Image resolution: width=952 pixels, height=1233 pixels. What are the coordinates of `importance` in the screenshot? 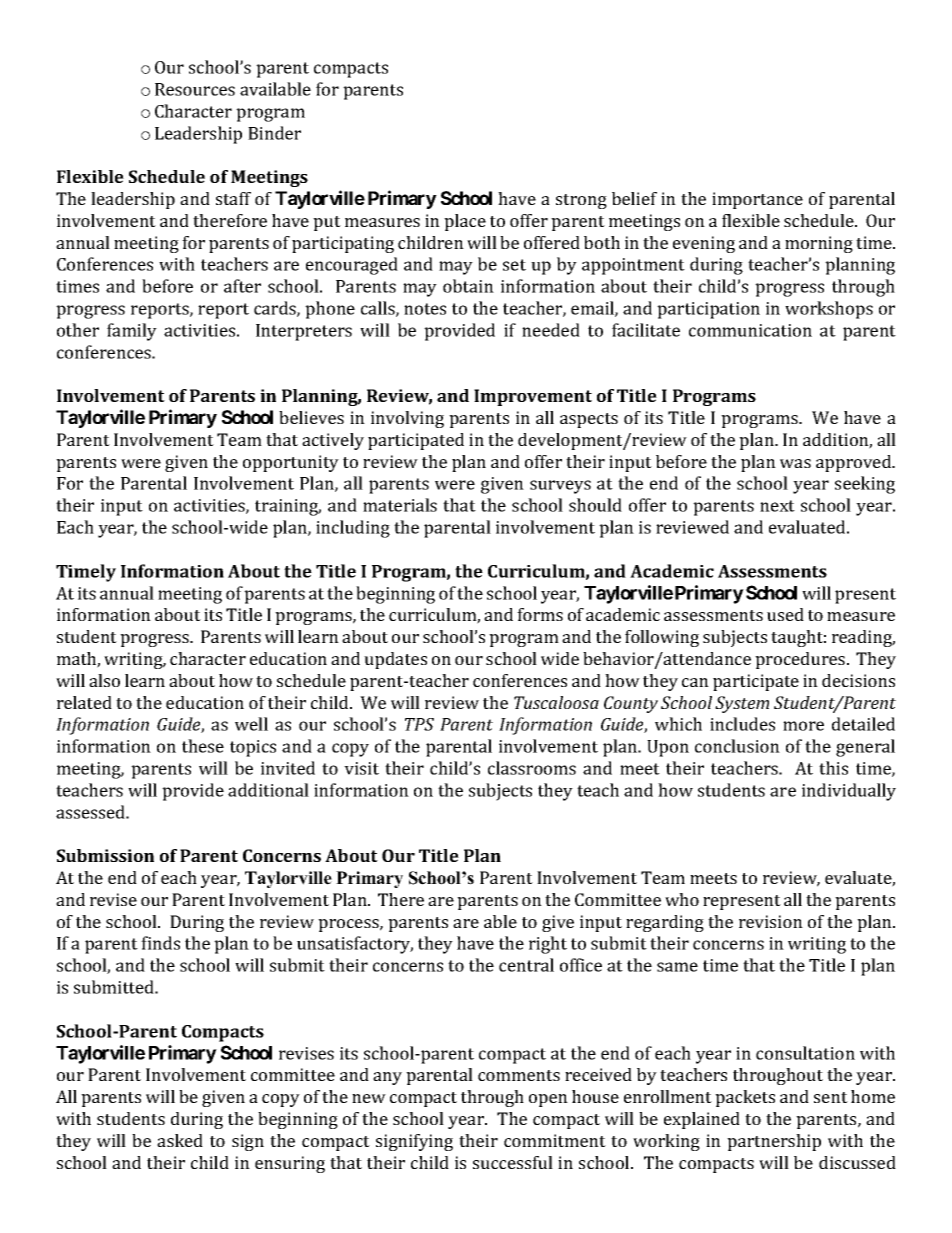 It's located at (757, 200).
